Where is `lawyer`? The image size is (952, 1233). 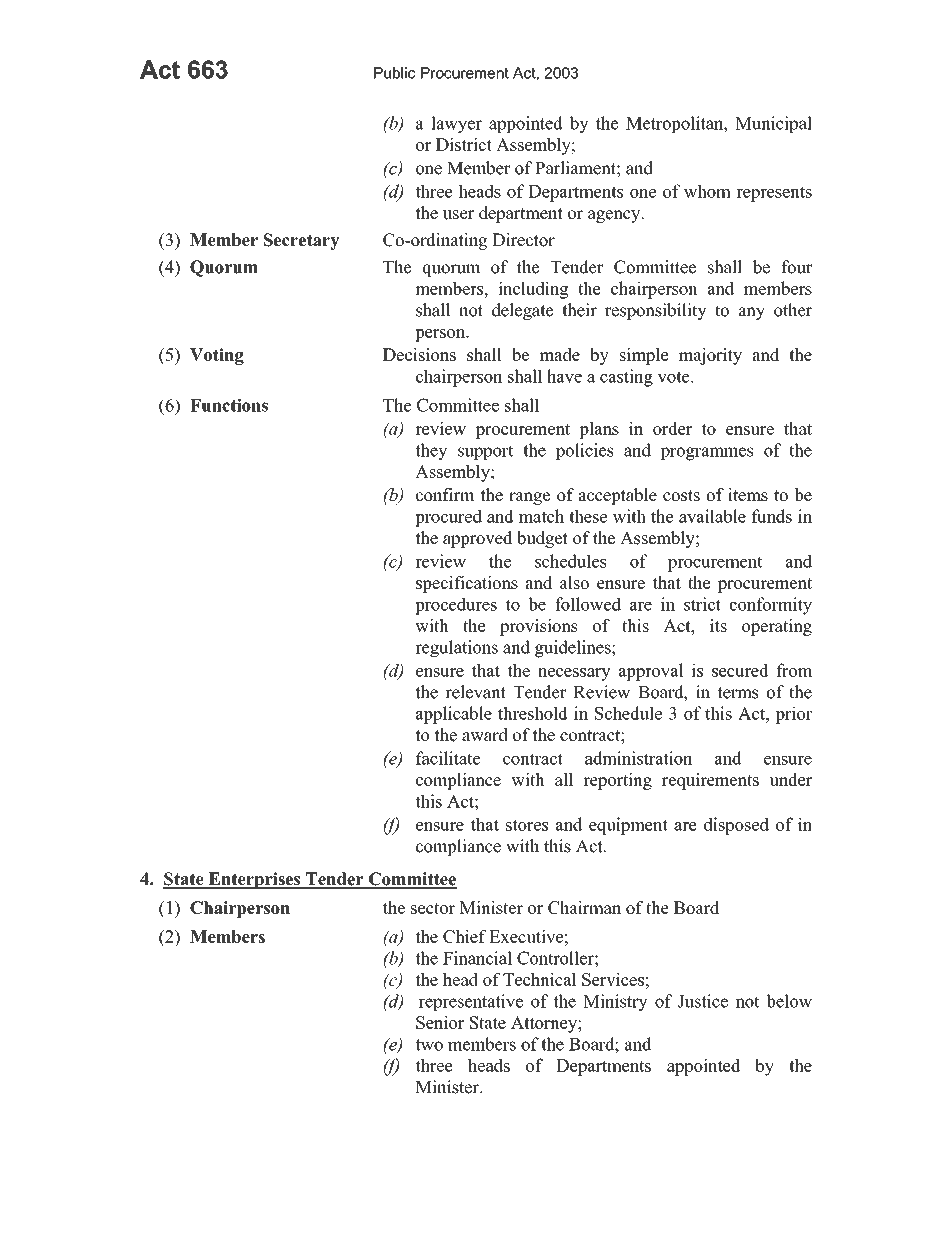 lawyer is located at coordinates (456, 125).
